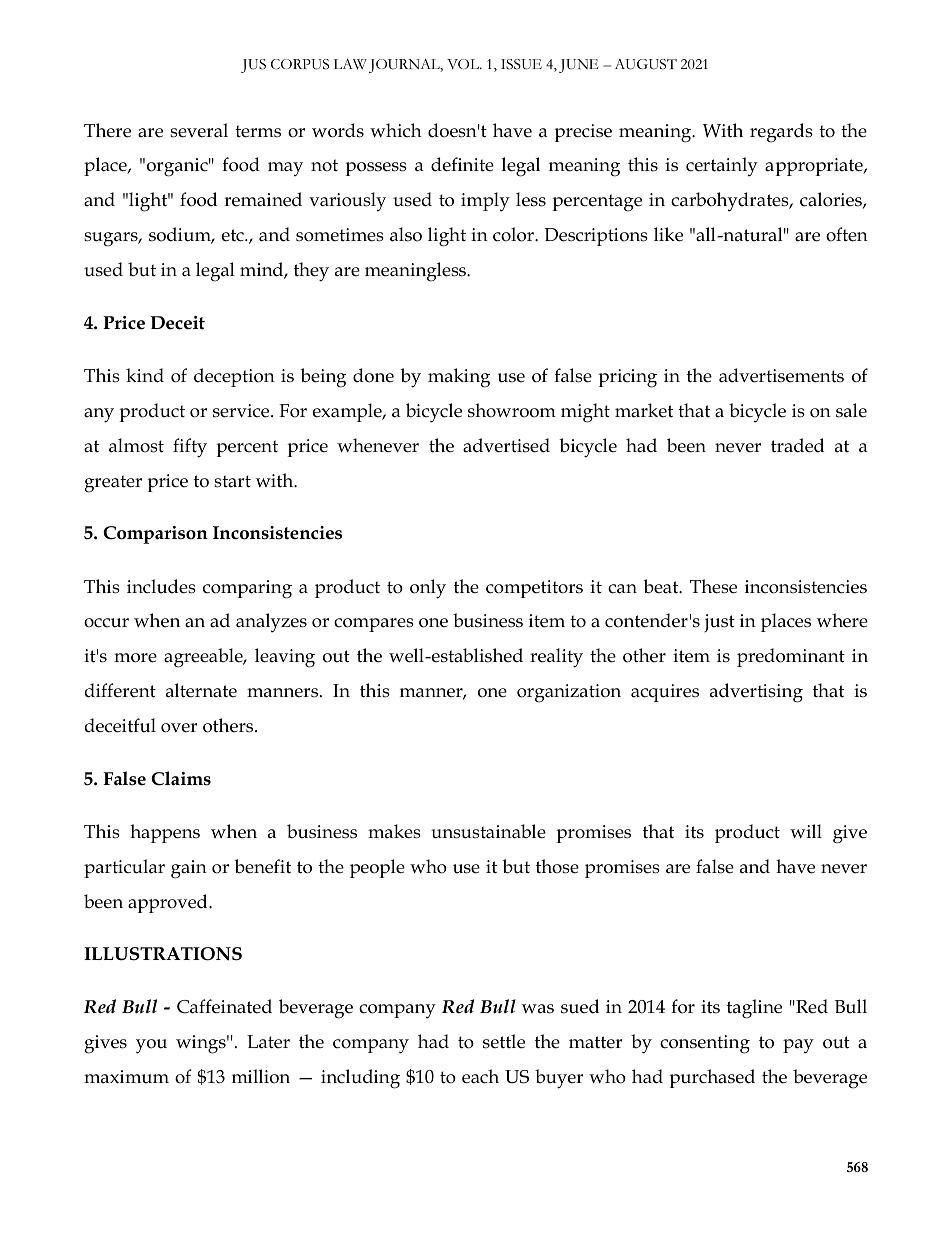 The width and height of the image is (952, 1233). Describe the element at coordinates (151, 1046) in the image. I see `you` at that location.
